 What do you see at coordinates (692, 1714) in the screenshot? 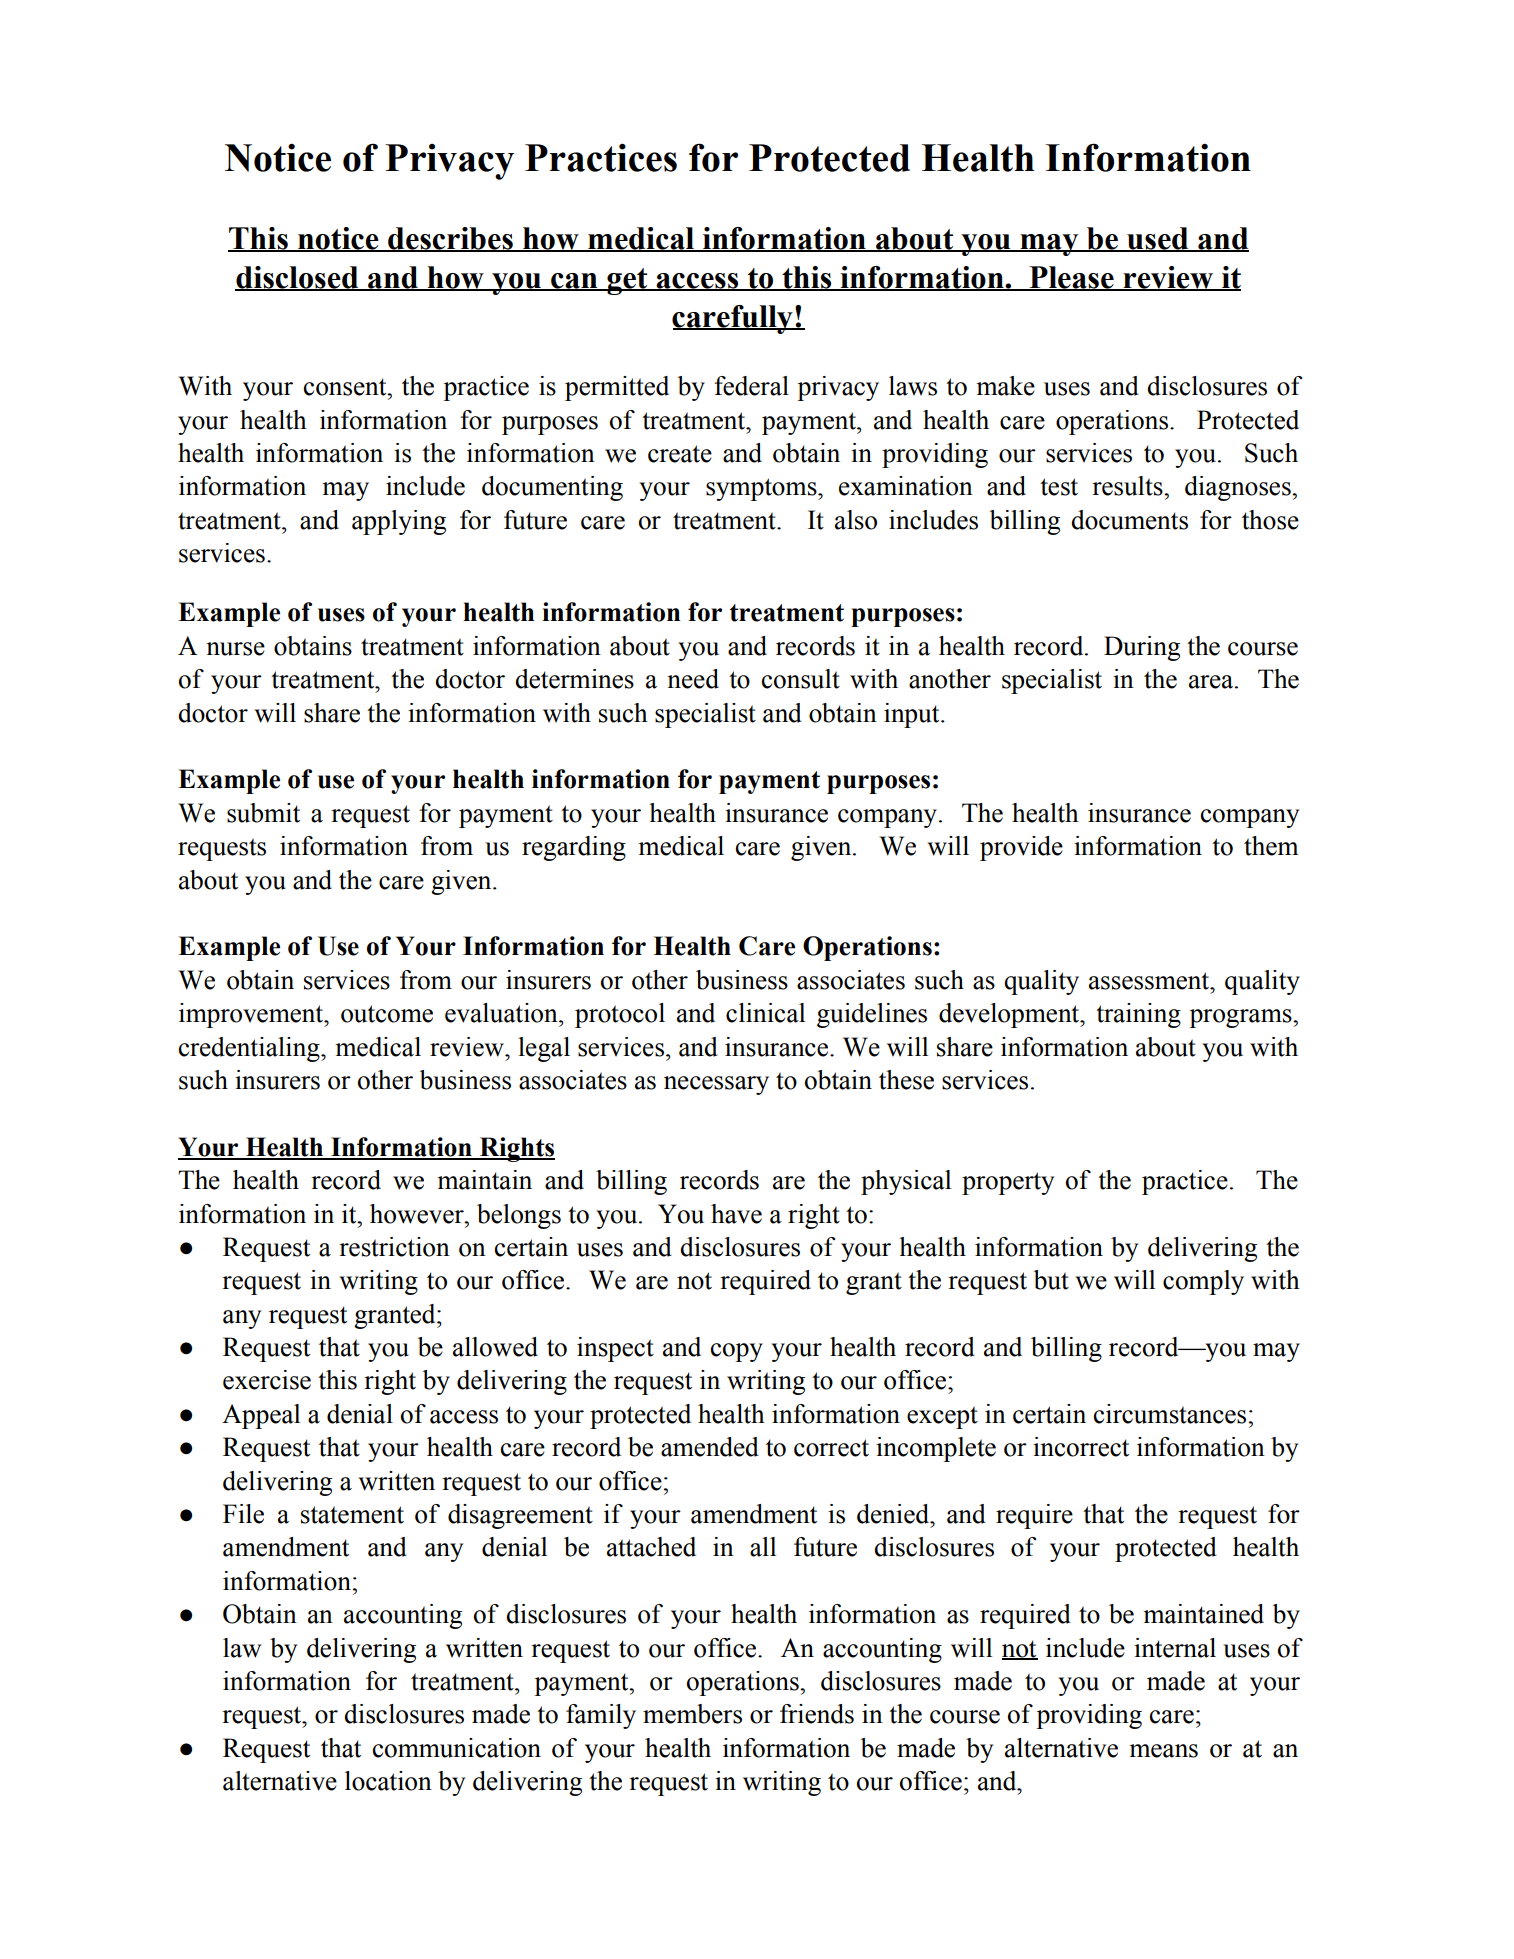
I see `members` at bounding box center [692, 1714].
